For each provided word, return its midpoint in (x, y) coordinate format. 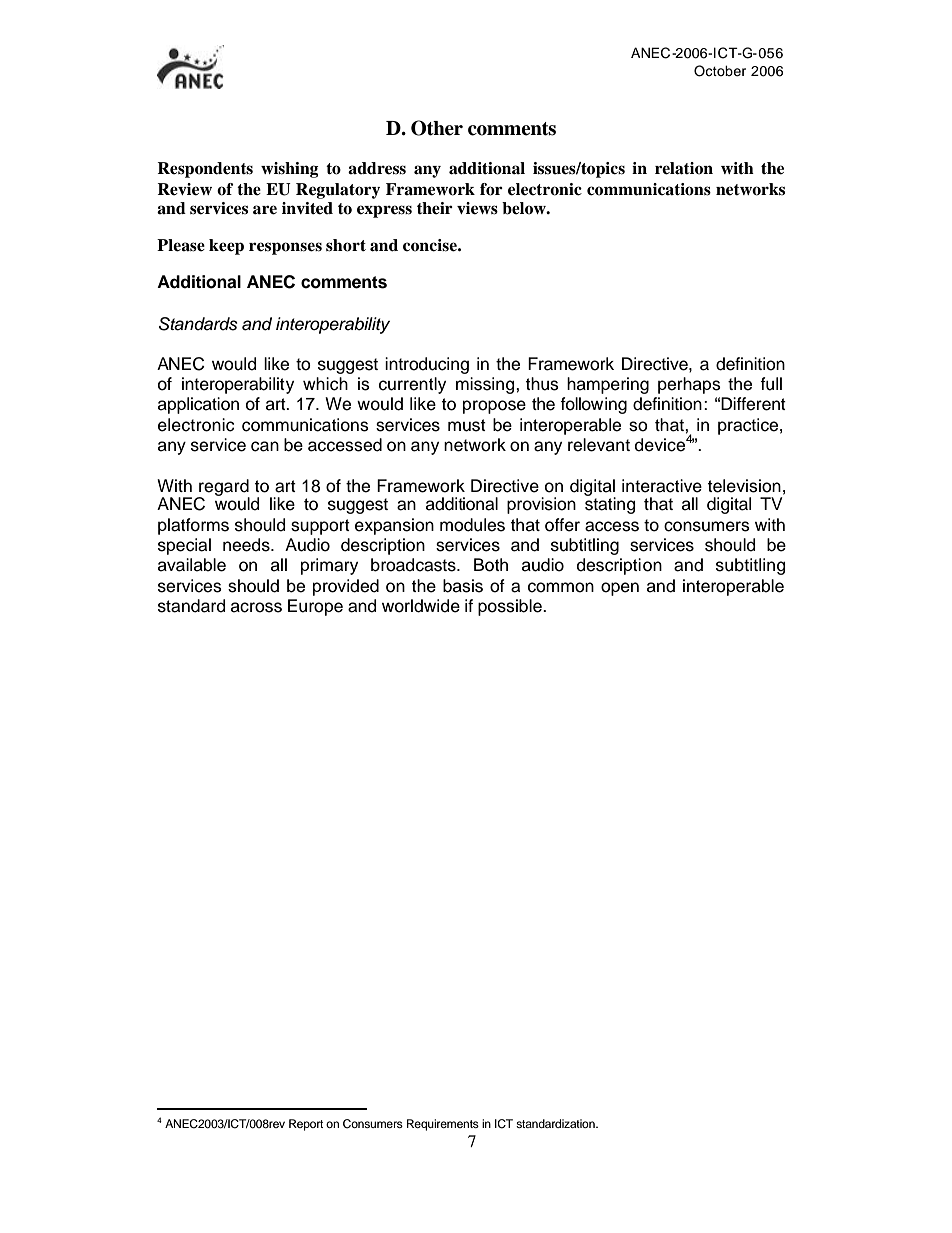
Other (437, 128)
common (561, 587)
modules (472, 525)
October (720, 71)
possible (511, 607)
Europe (315, 607)
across (256, 607)
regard (223, 488)
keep (226, 247)
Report (306, 1125)
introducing (427, 365)
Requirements (443, 1125)
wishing (290, 170)
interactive (662, 486)
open (620, 589)
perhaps (689, 385)
